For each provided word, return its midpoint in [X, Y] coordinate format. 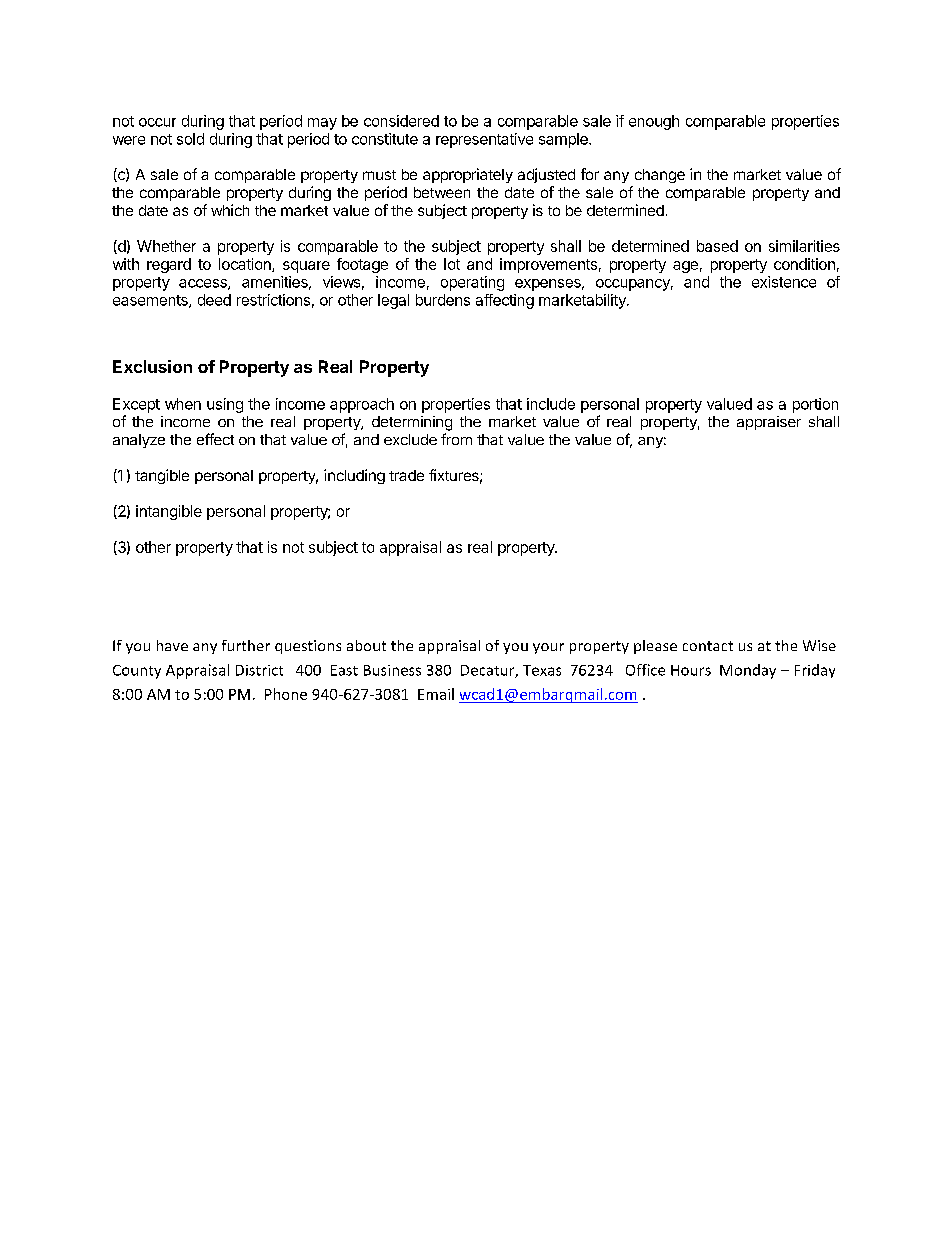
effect [215, 439]
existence [784, 282]
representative [484, 140]
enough [654, 122]
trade [406, 475]
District [259, 670]
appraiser [769, 423]
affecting [505, 301]
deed [214, 300]
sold [190, 139]
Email [436, 694]
